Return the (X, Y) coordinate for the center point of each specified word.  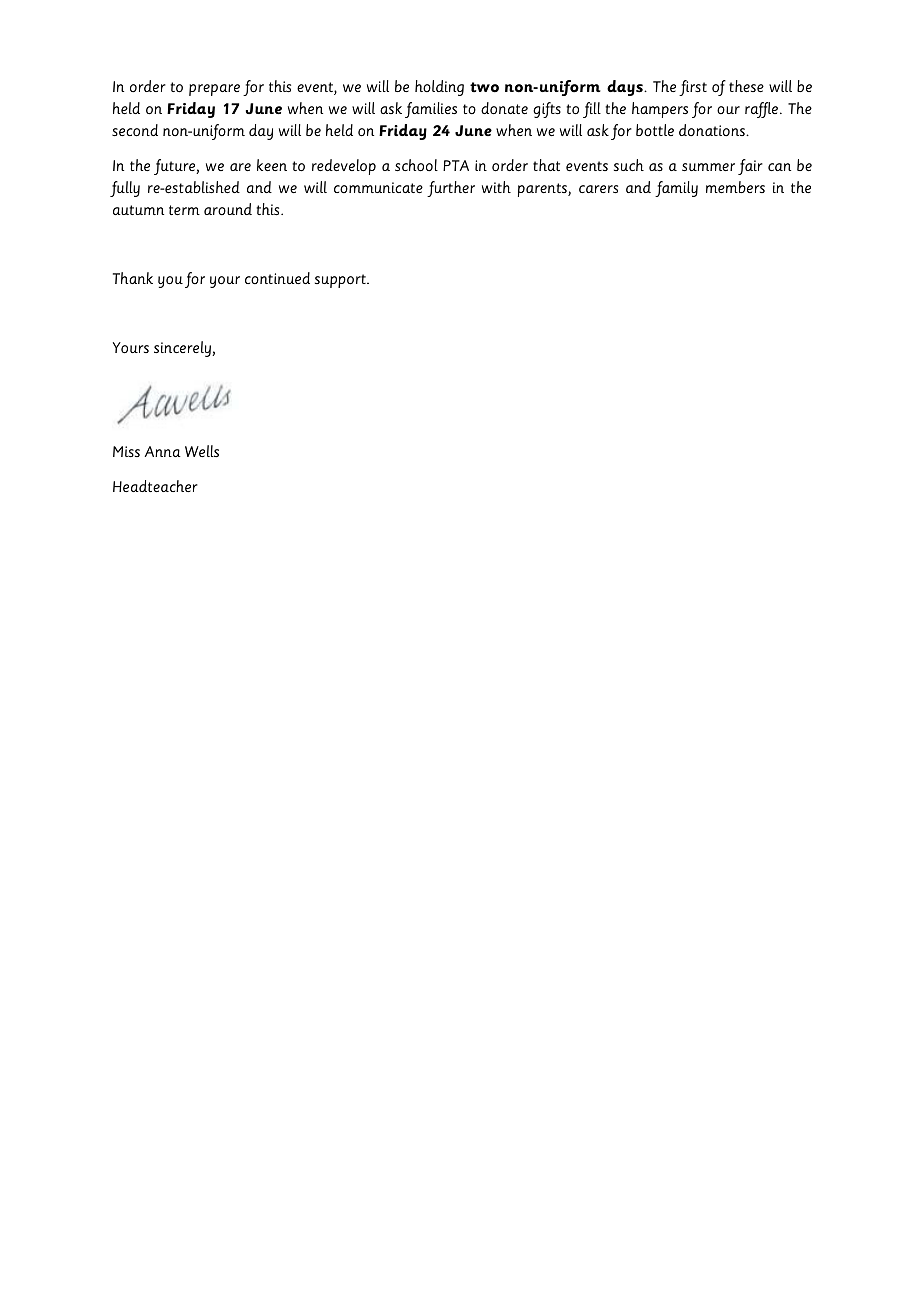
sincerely (183, 349)
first (693, 88)
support (341, 281)
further (451, 189)
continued (277, 278)
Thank (133, 278)
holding (439, 88)
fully (125, 189)
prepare (214, 90)
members (735, 187)
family (676, 189)
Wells (202, 451)
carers (598, 189)
